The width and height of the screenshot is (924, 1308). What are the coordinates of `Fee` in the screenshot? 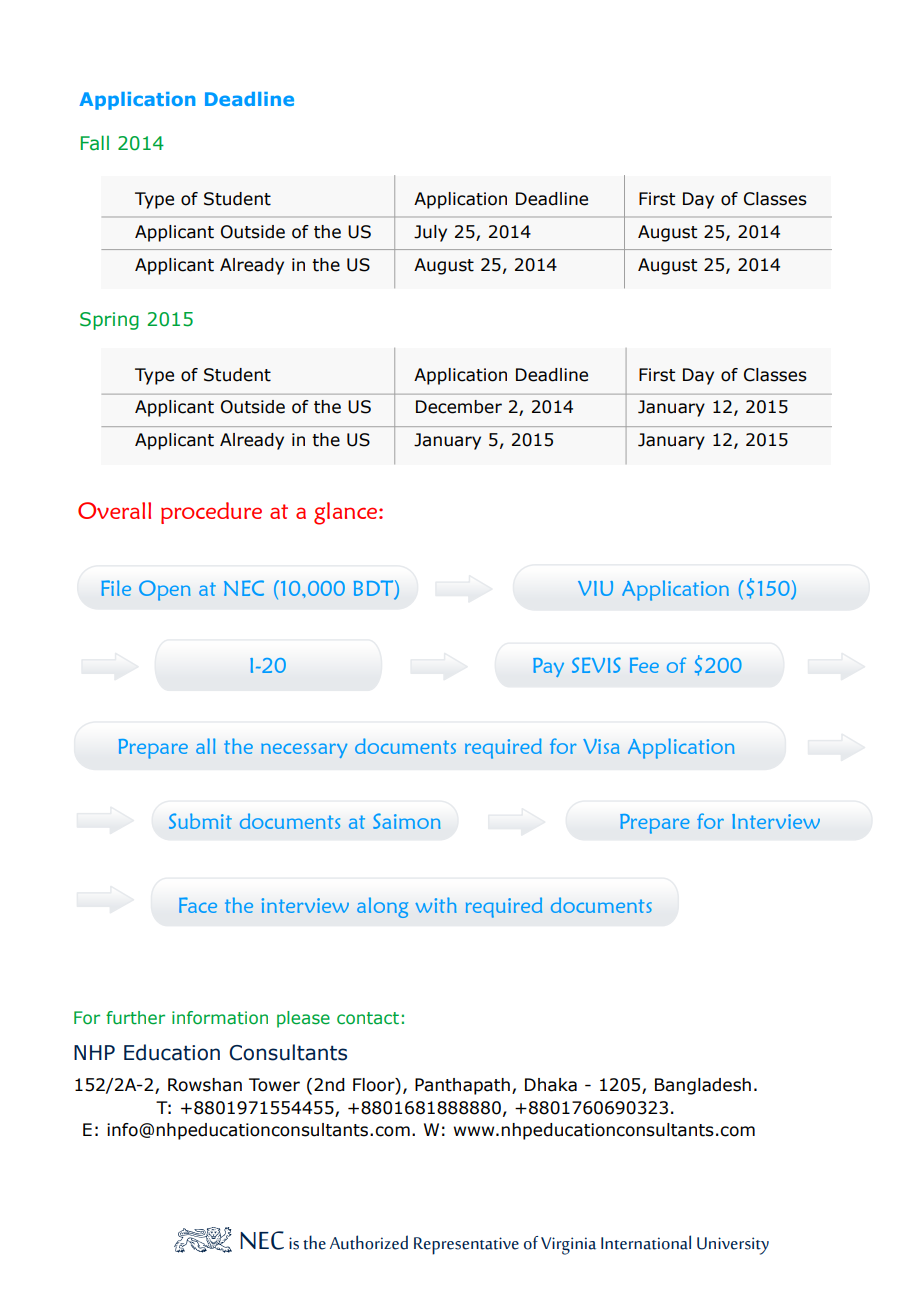 It's located at (644, 665).
